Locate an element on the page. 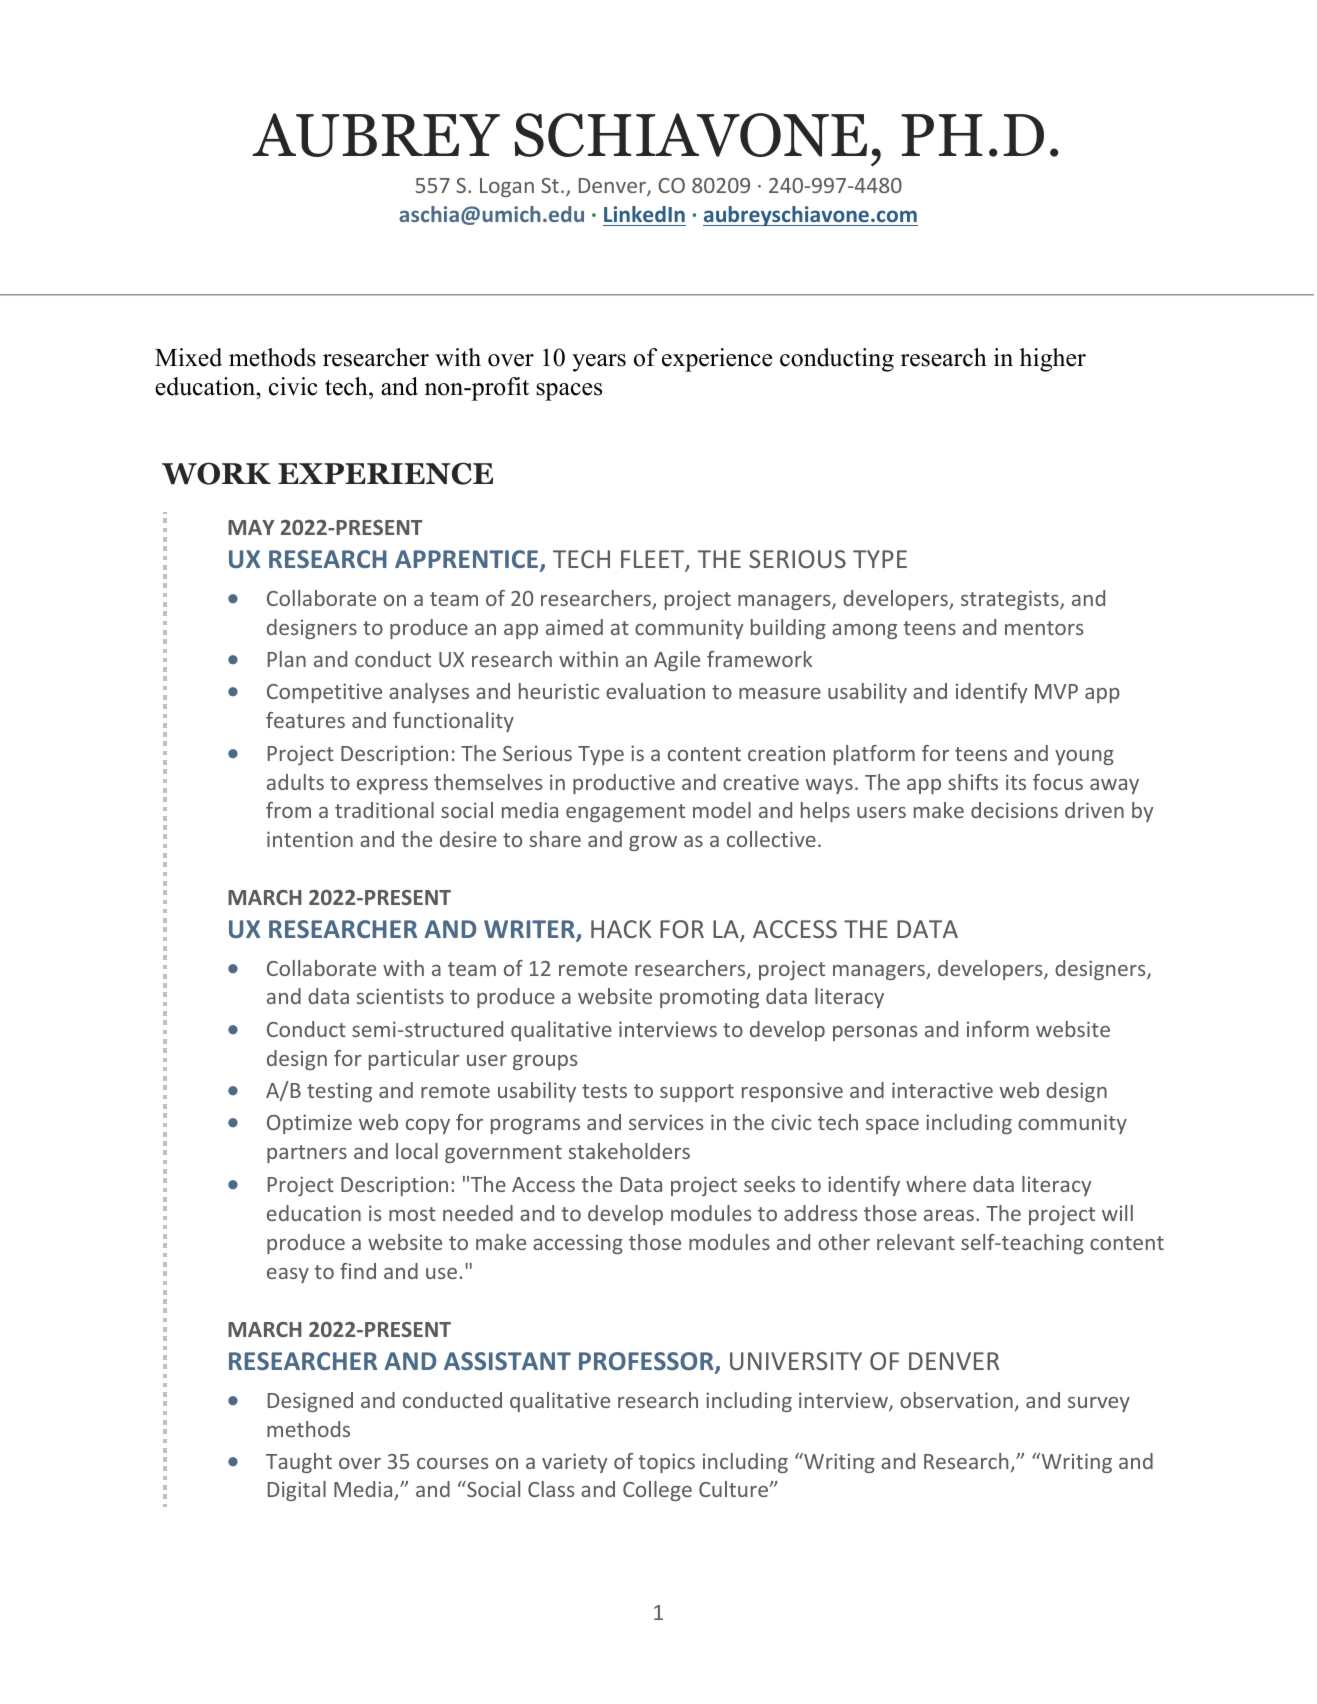 This page has height=1704, width=1317. topics is located at coordinates (666, 1463).
